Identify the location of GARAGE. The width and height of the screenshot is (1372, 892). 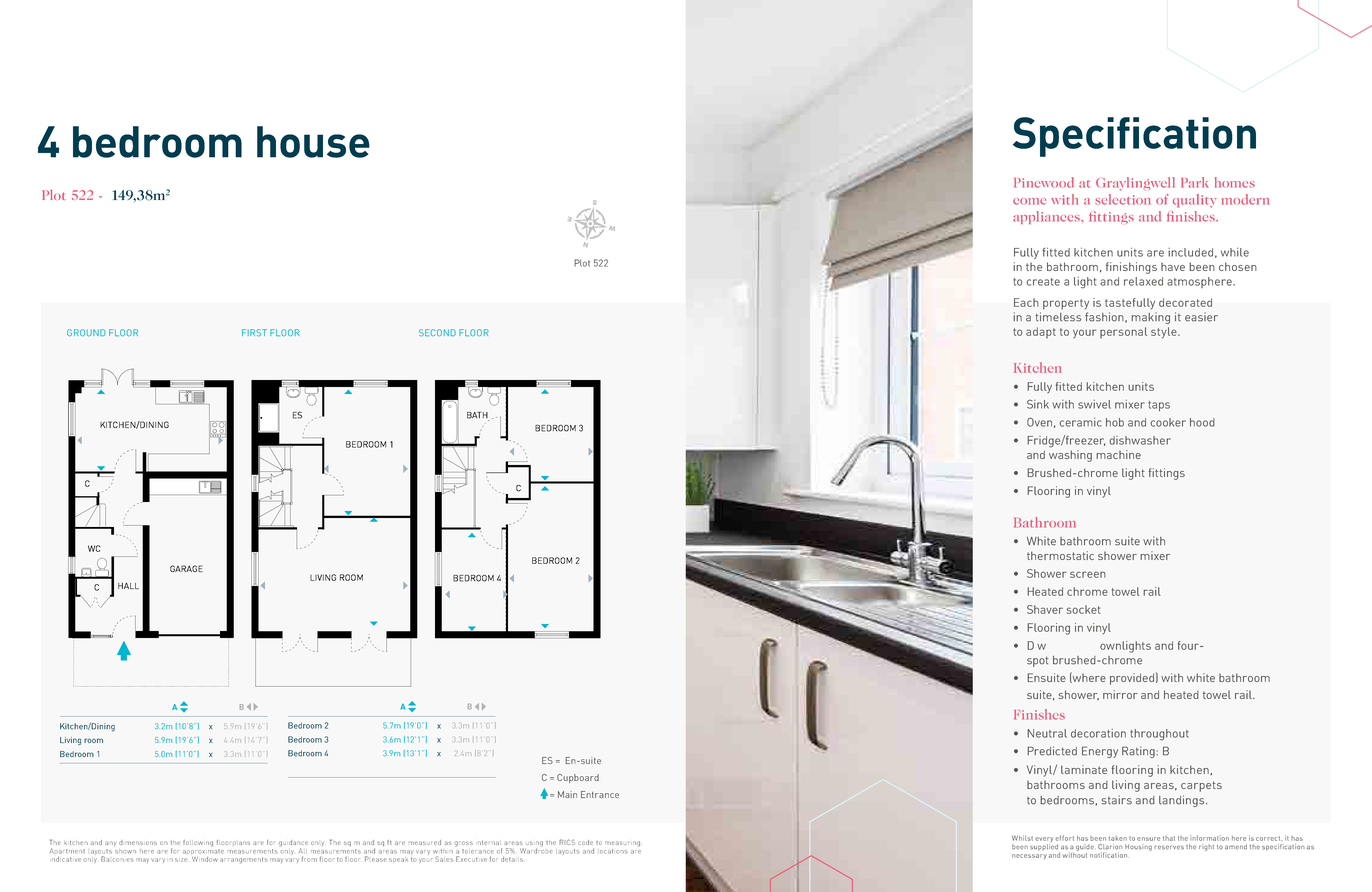
(186, 568).
